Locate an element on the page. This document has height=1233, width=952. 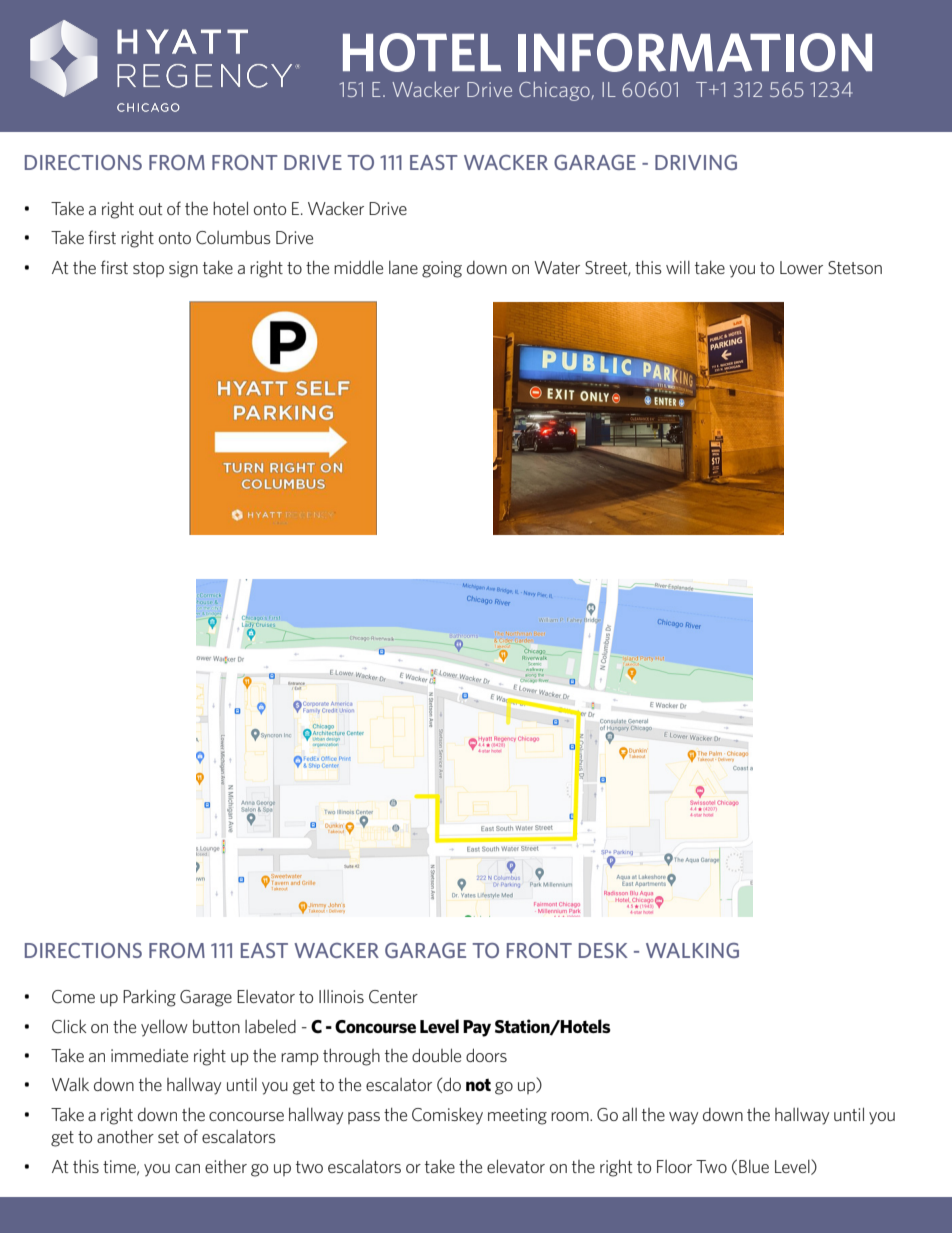
set is located at coordinates (168, 1137).
